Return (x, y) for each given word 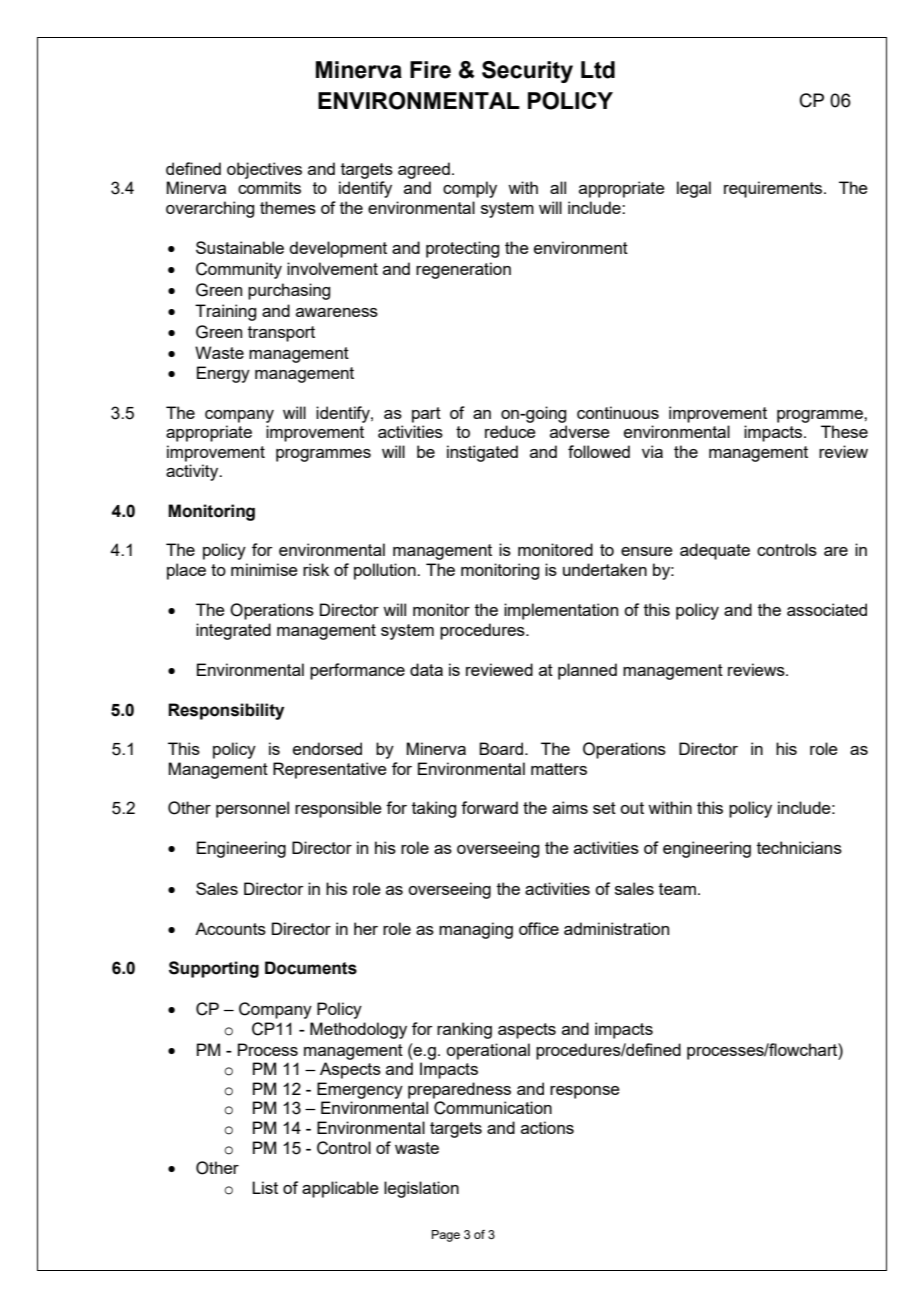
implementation (561, 611)
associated (827, 609)
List (265, 1187)
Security (527, 72)
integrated (233, 631)
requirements (774, 189)
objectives (264, 170)
